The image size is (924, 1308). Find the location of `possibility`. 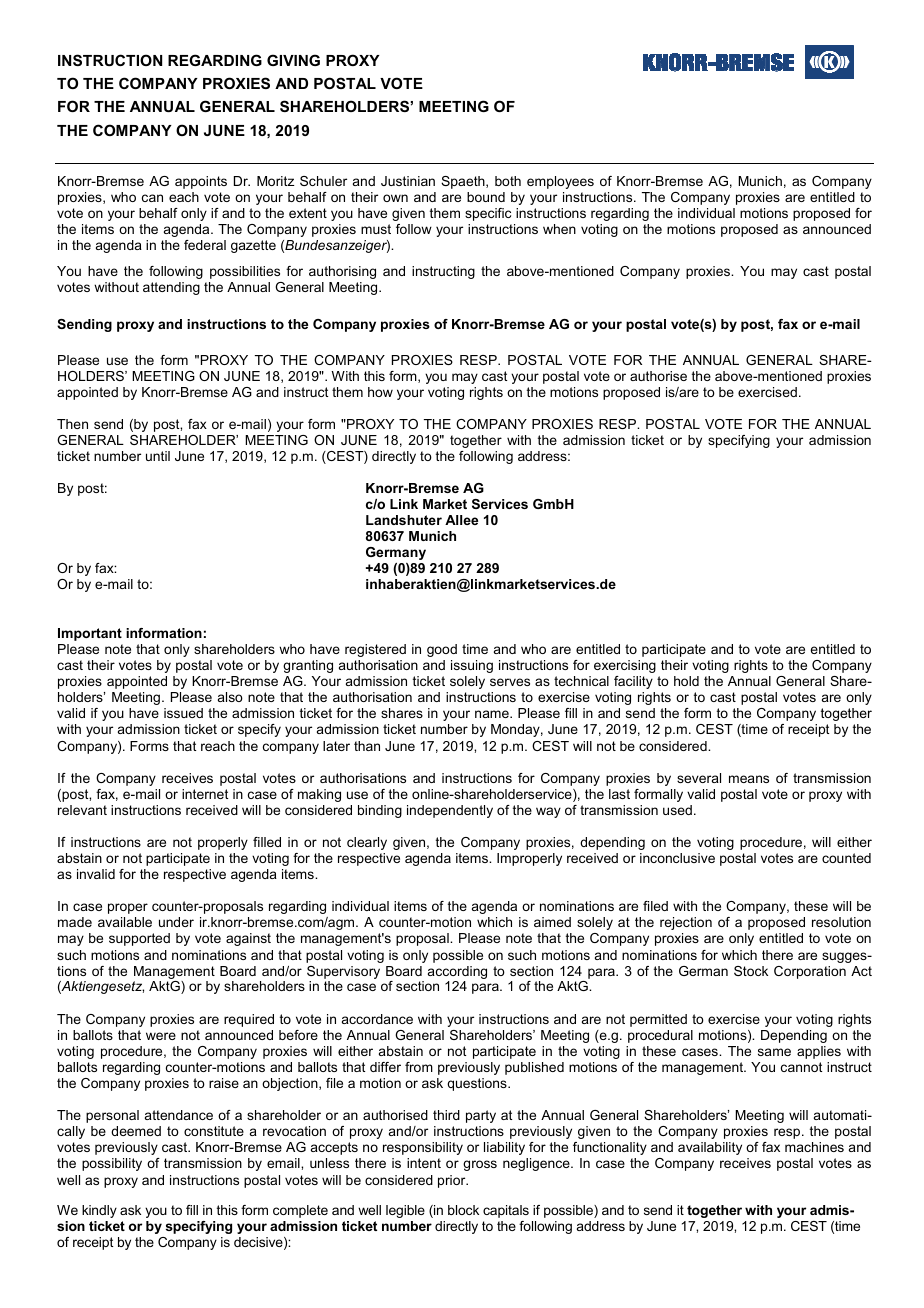

possibility is located at coordinates (112, 1164).
